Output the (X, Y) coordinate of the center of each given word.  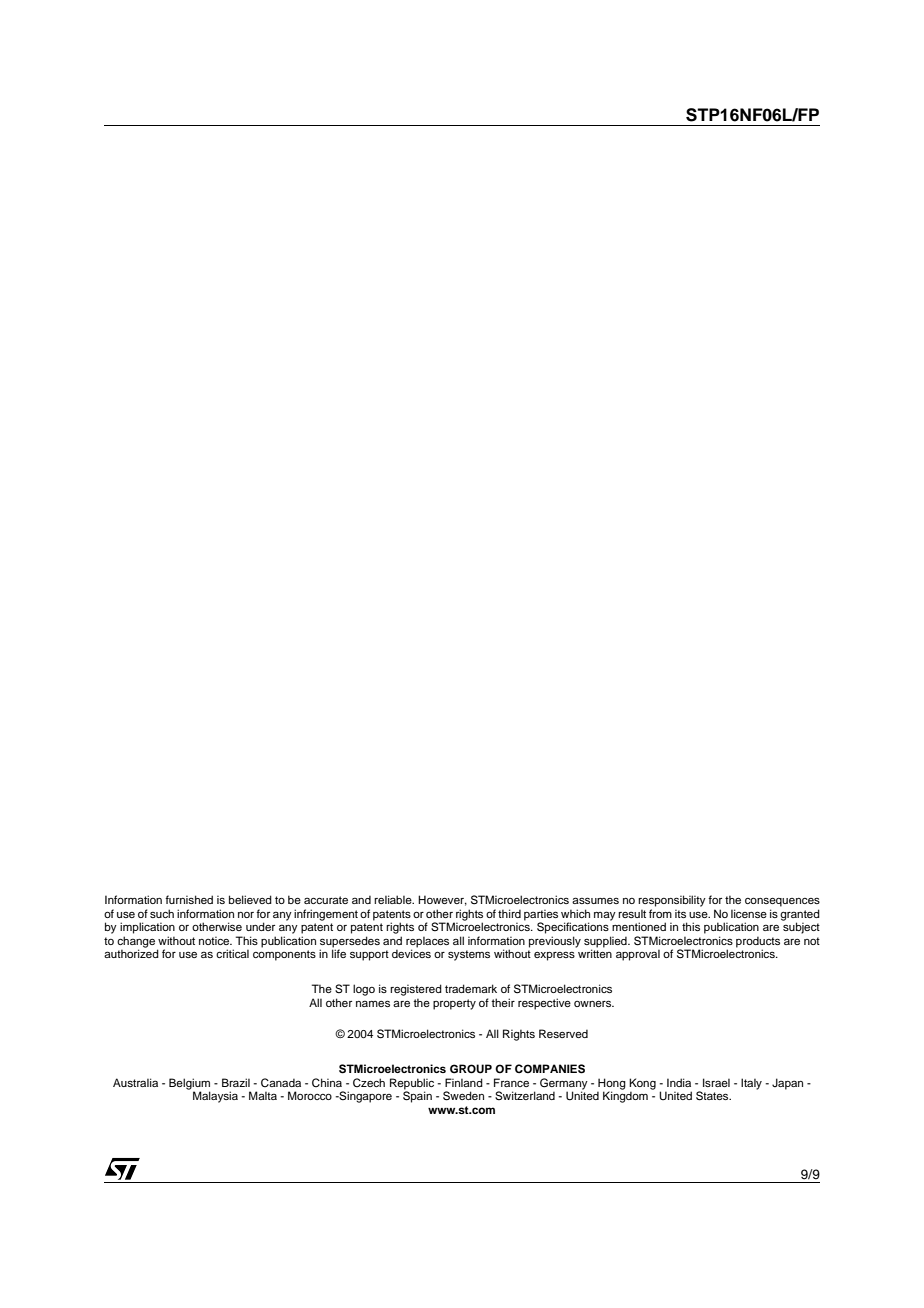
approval (638, 955)
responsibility (672, 901)
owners (594, 1003)
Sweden (463, 1096)
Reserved (563, 1033)
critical (232, 953)
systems (469, 955)
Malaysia (215, 1097)
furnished (189, 899)
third (509, 913)
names (373, 1003)
